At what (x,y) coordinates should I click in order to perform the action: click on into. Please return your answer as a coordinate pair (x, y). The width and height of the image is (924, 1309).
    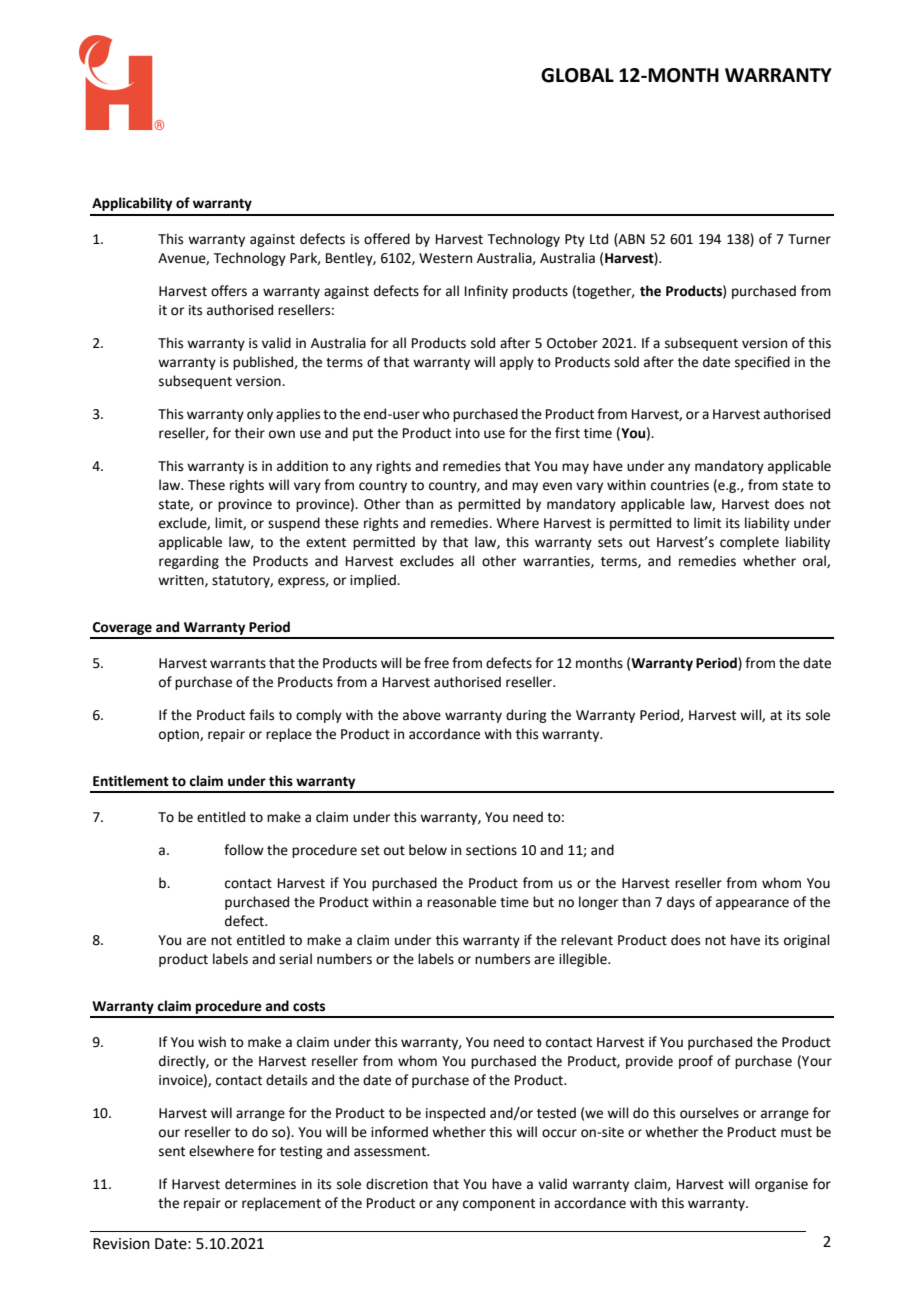
    Looking at the image, I should click on (468, 433).
